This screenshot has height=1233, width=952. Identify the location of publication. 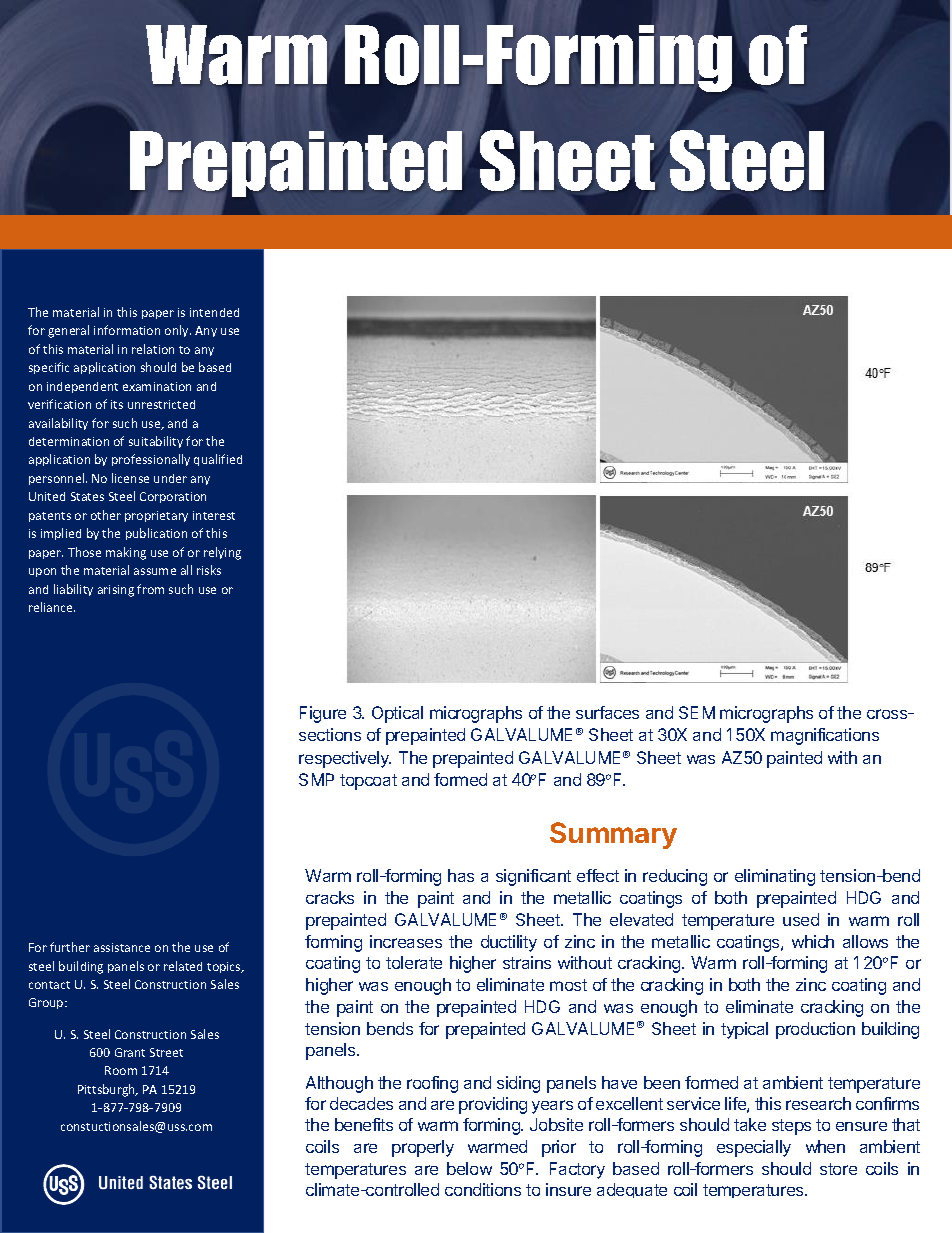
(156, 534).
